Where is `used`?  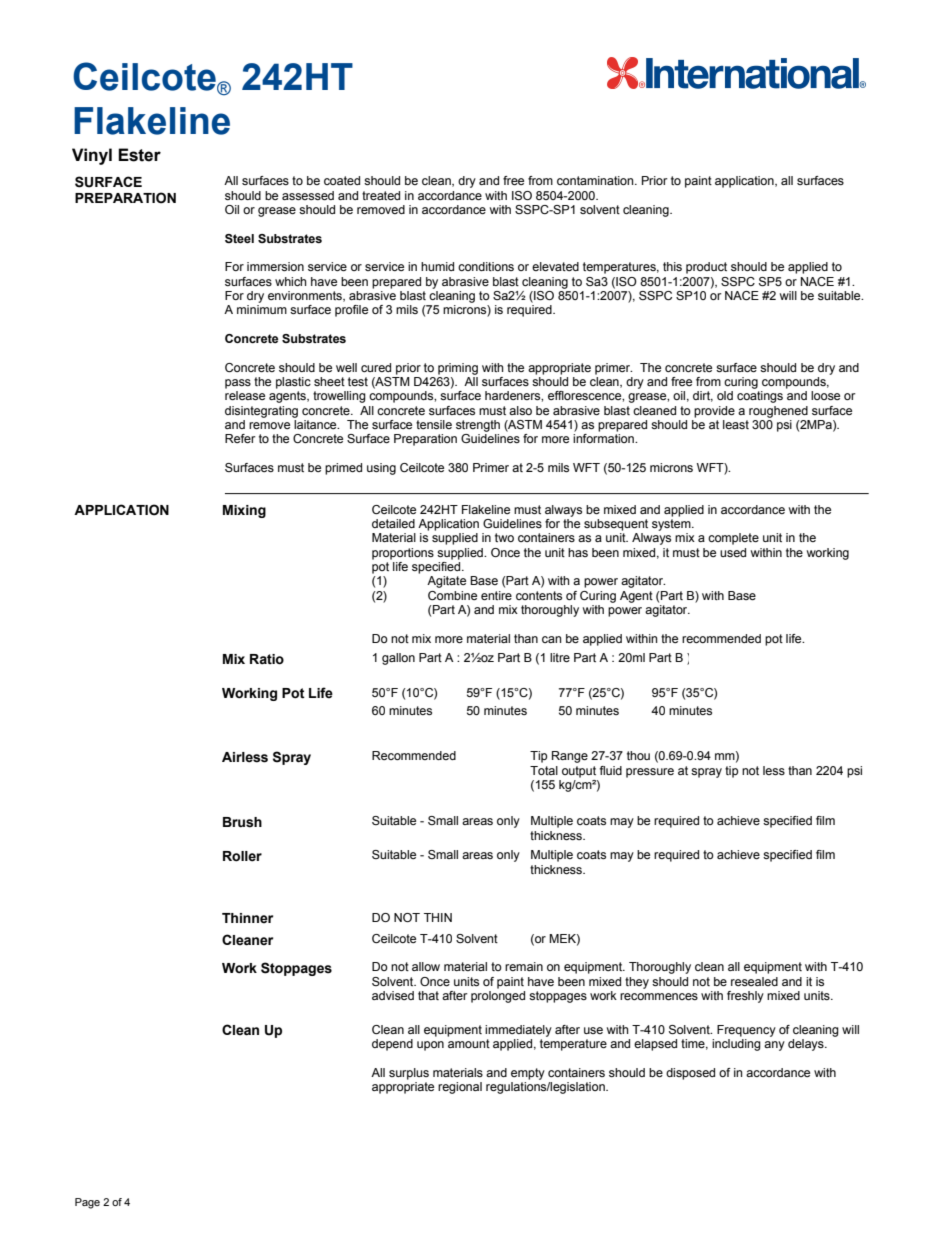
used is located at coordinates (733, 552).
